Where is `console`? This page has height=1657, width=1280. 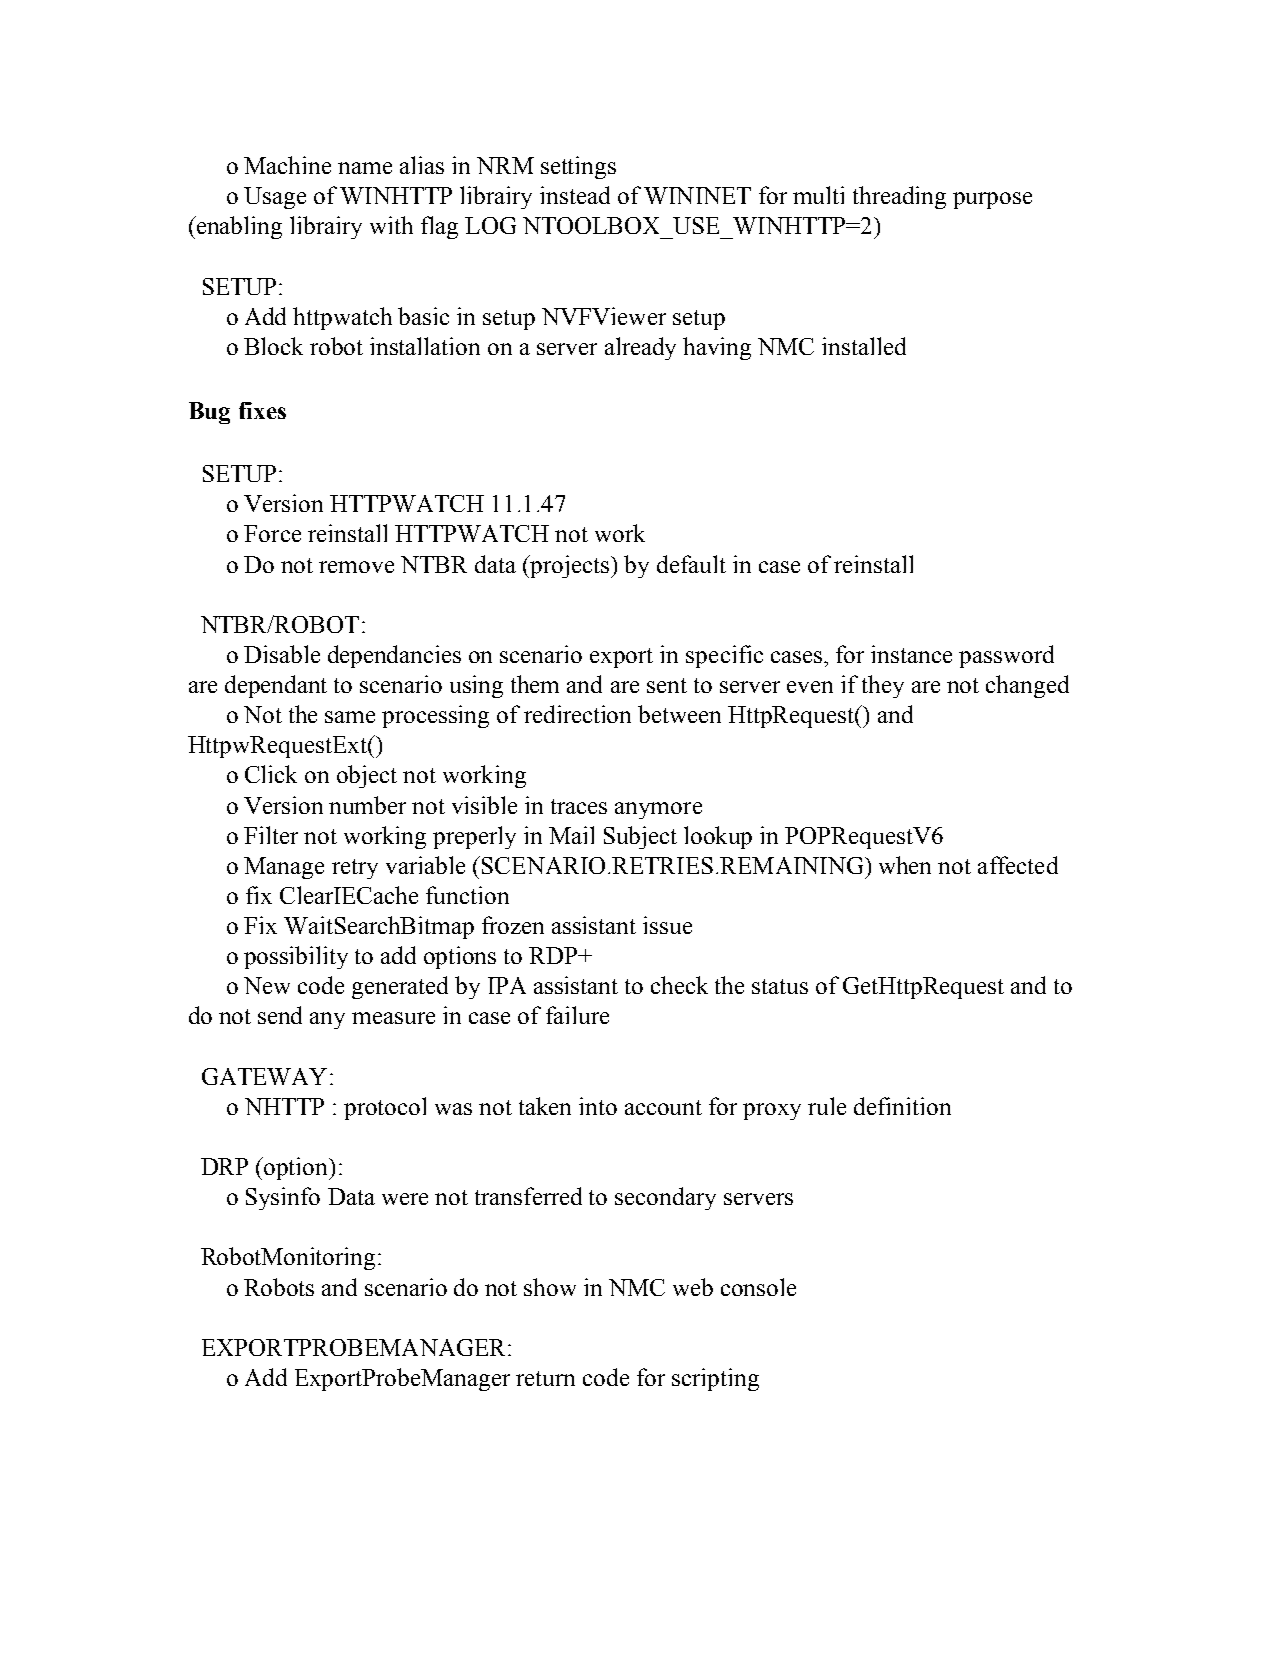
console is located at coordinates (758, 1287).
